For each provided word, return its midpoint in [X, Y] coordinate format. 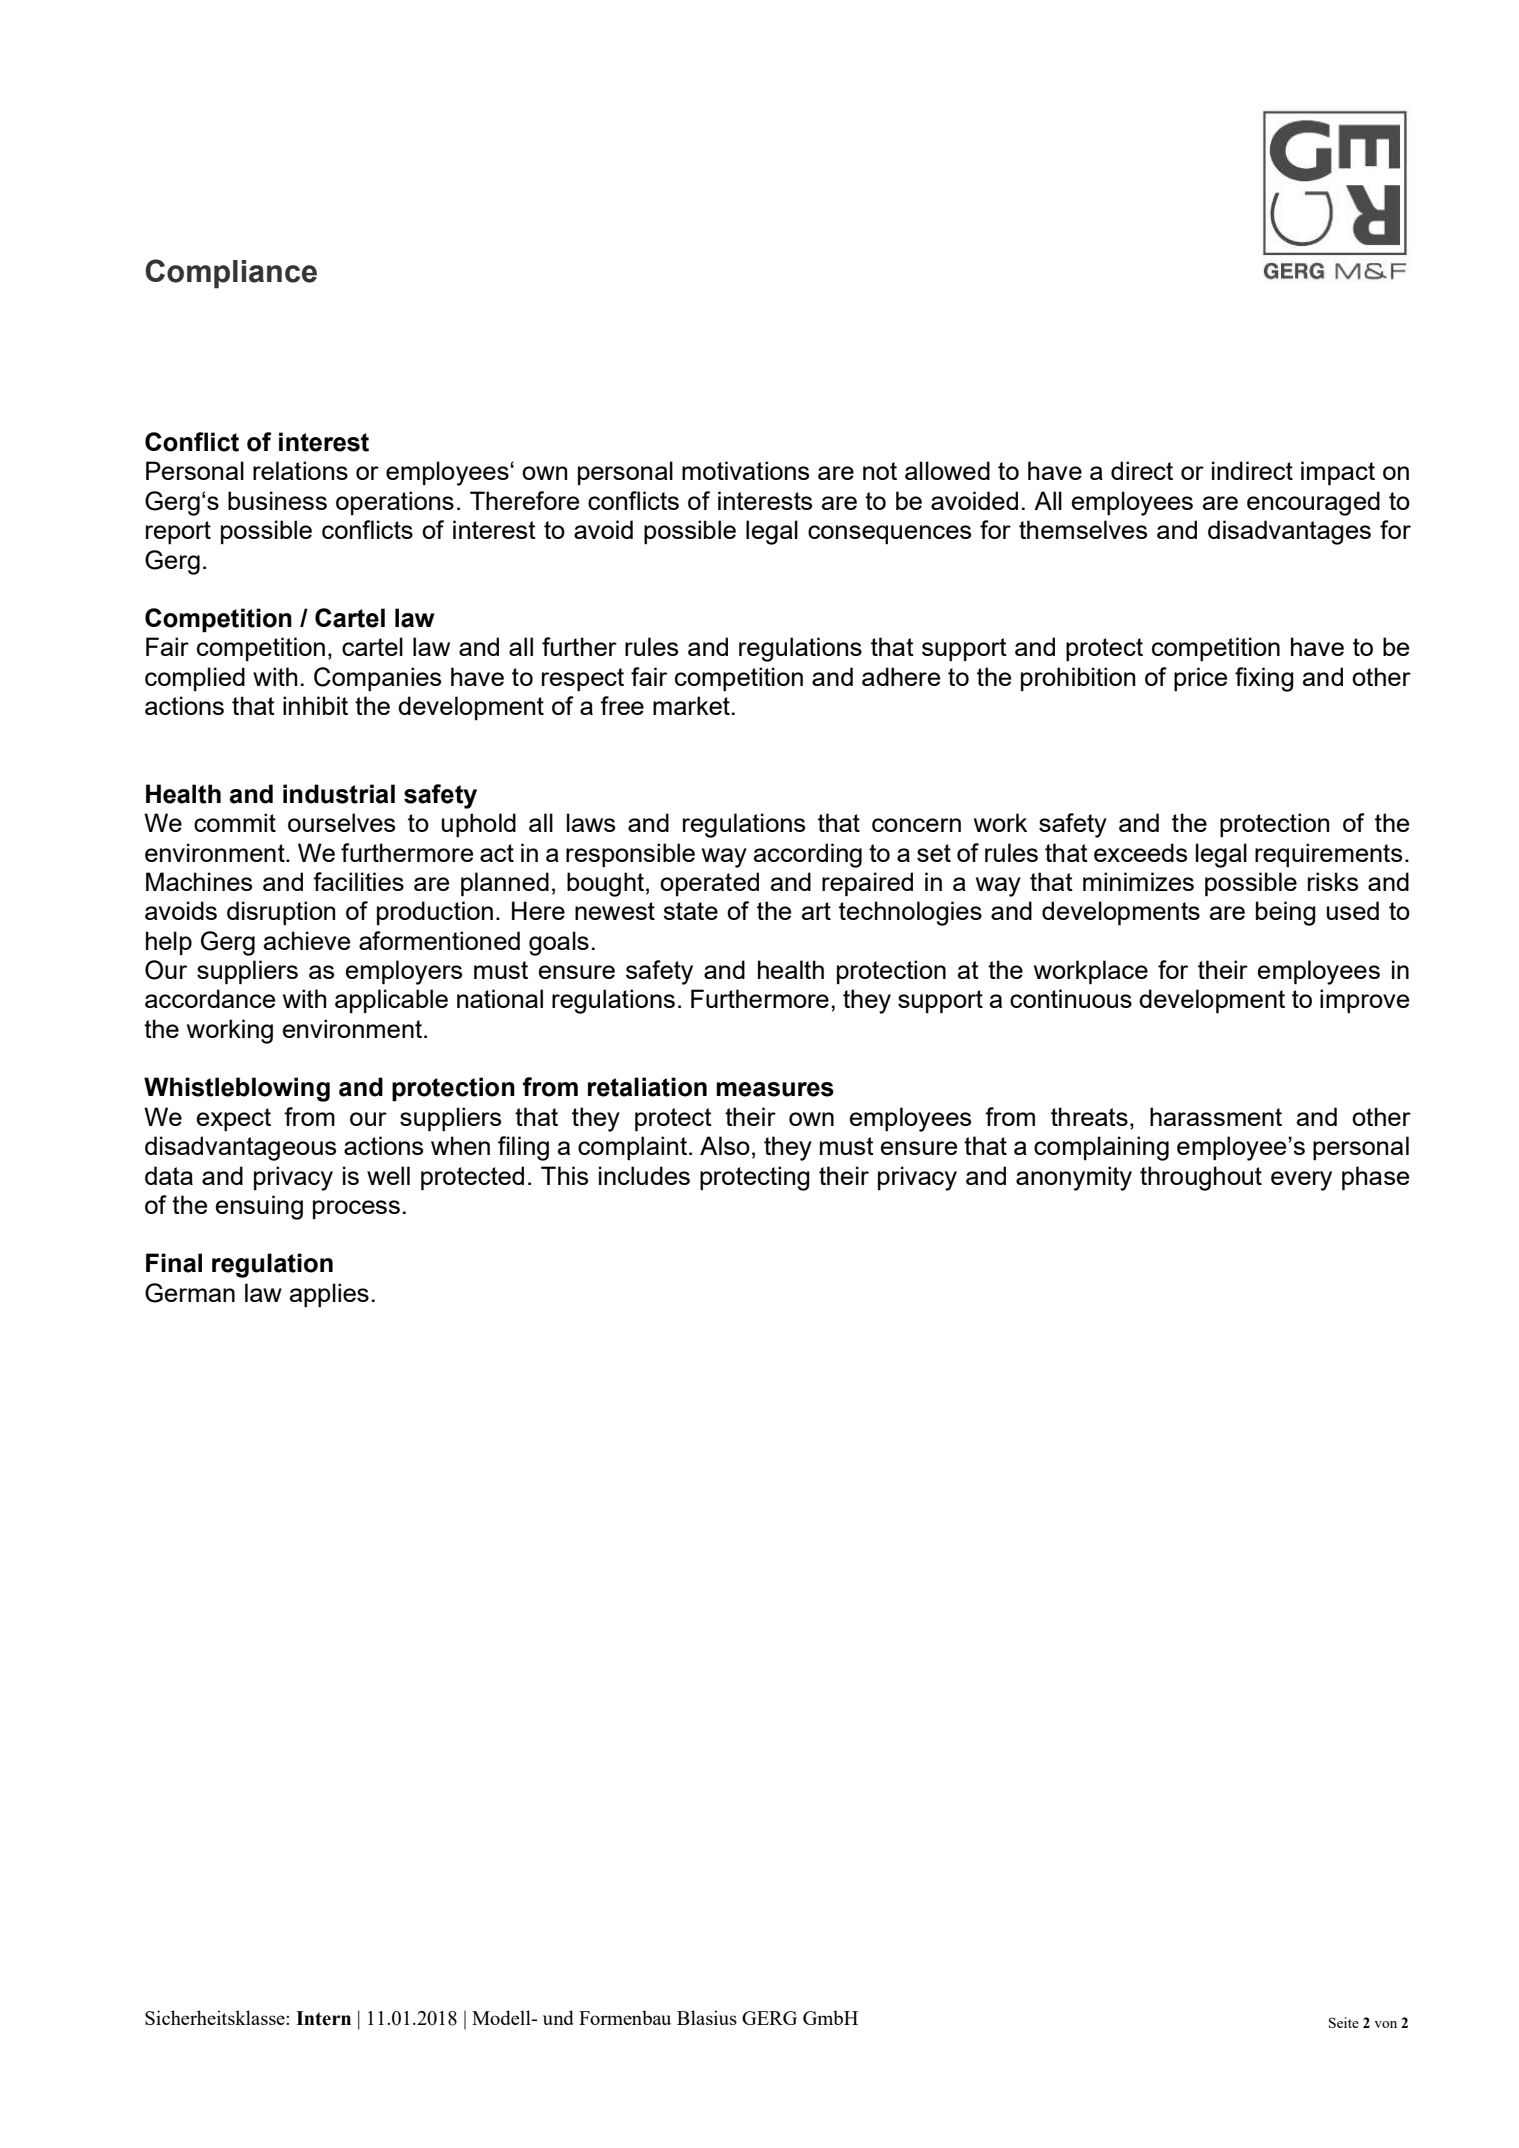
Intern [323, 2018]
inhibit [315, 705]
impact [1338, 473]
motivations [745, 470]
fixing [1264, 679]
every [1301, 1181]
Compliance [231, 274]
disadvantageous [240, 1148]
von [1385, 2024]
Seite [1344, 2022]
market [691, 705]
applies [329, 1295]
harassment [1216, 1116]
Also [725, 1145]
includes [644, 1175]
